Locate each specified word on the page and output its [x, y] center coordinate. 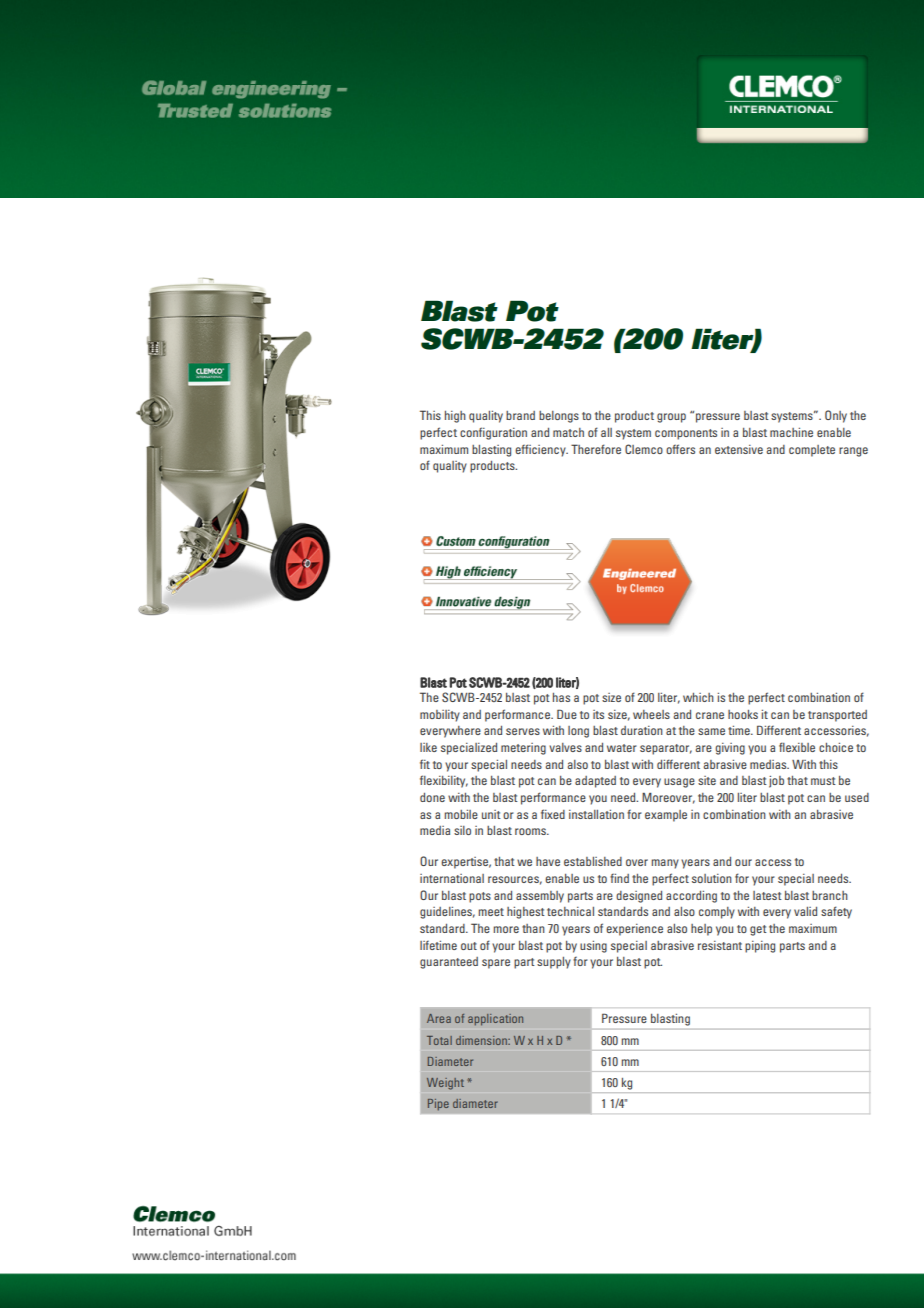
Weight [445, 1084]
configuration [493, 433]
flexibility [444, 781]
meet [491, 912]
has [561, 697]
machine [791, 432]
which [698, 697]
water [622, 748]
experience [634, 930]
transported [837, 716]
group [671, 418]
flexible [797, 747]
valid [805, 911]
